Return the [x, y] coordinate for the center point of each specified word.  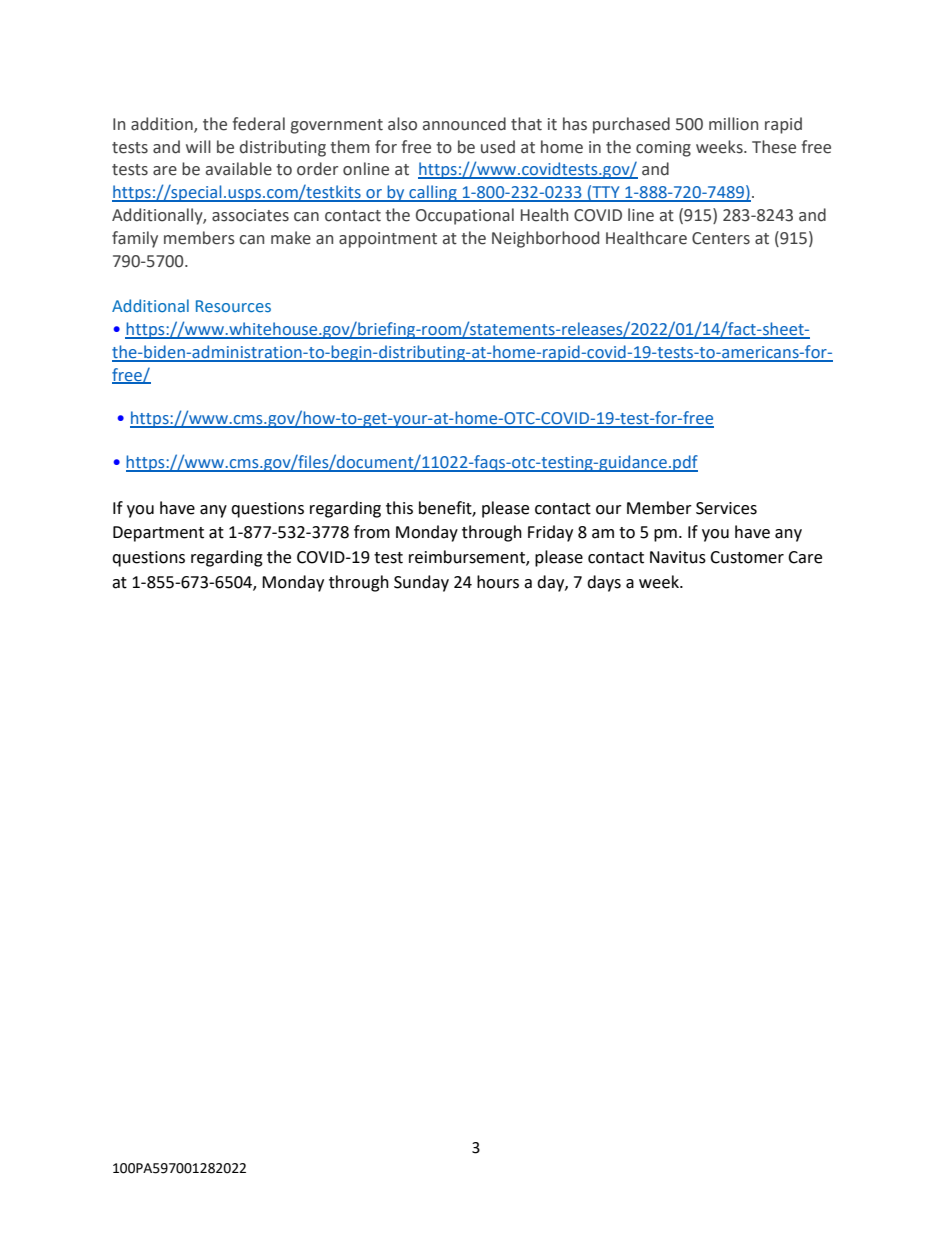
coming [663, 149]
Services [726, 508]
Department [158, 534]
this [399, 508]
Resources [233, 306]
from [372, 532]
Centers [721, 238]
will [198, 146]
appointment [388, 240]
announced [464, 124]
